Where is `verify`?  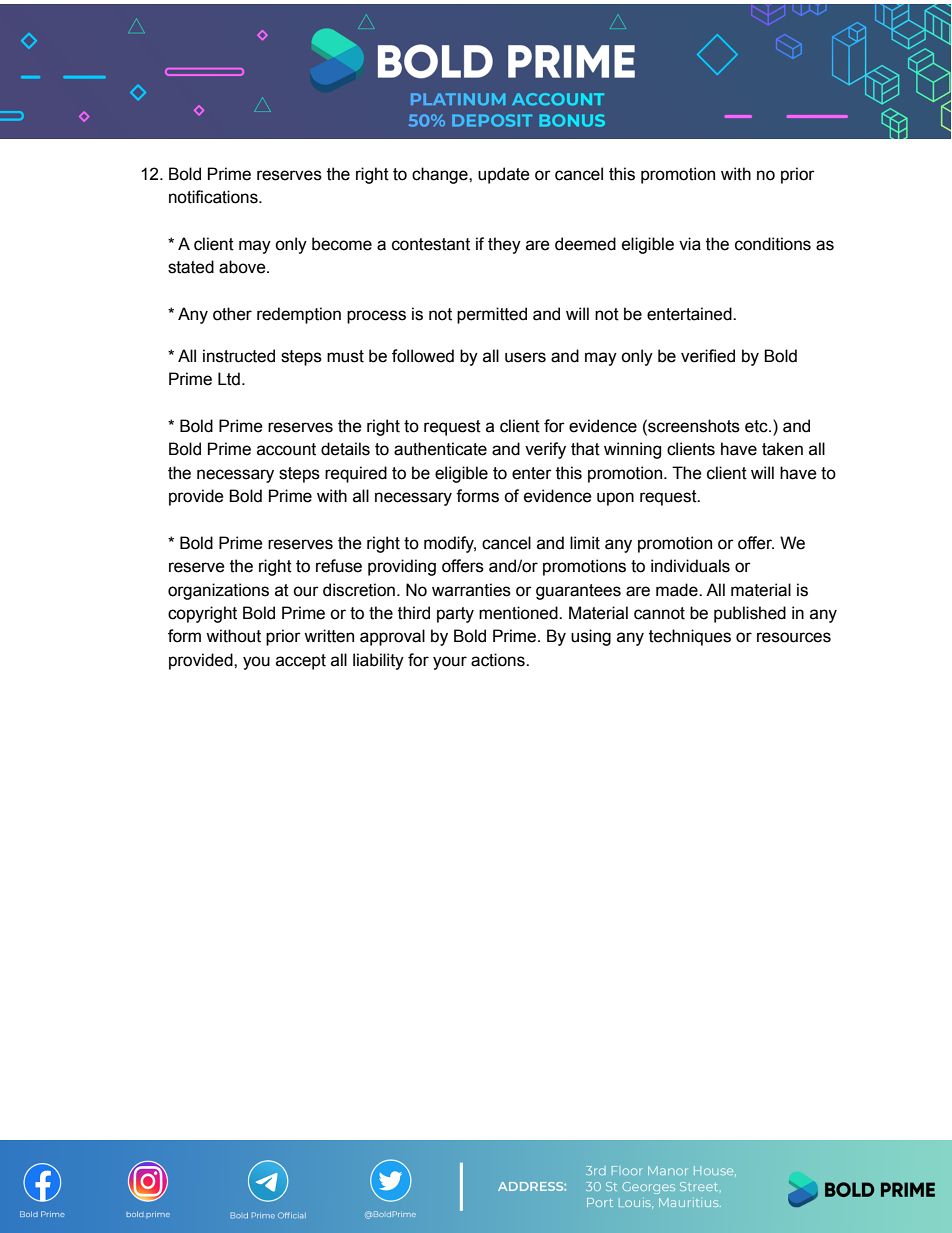 verify is located at coordinates (545, 450).
